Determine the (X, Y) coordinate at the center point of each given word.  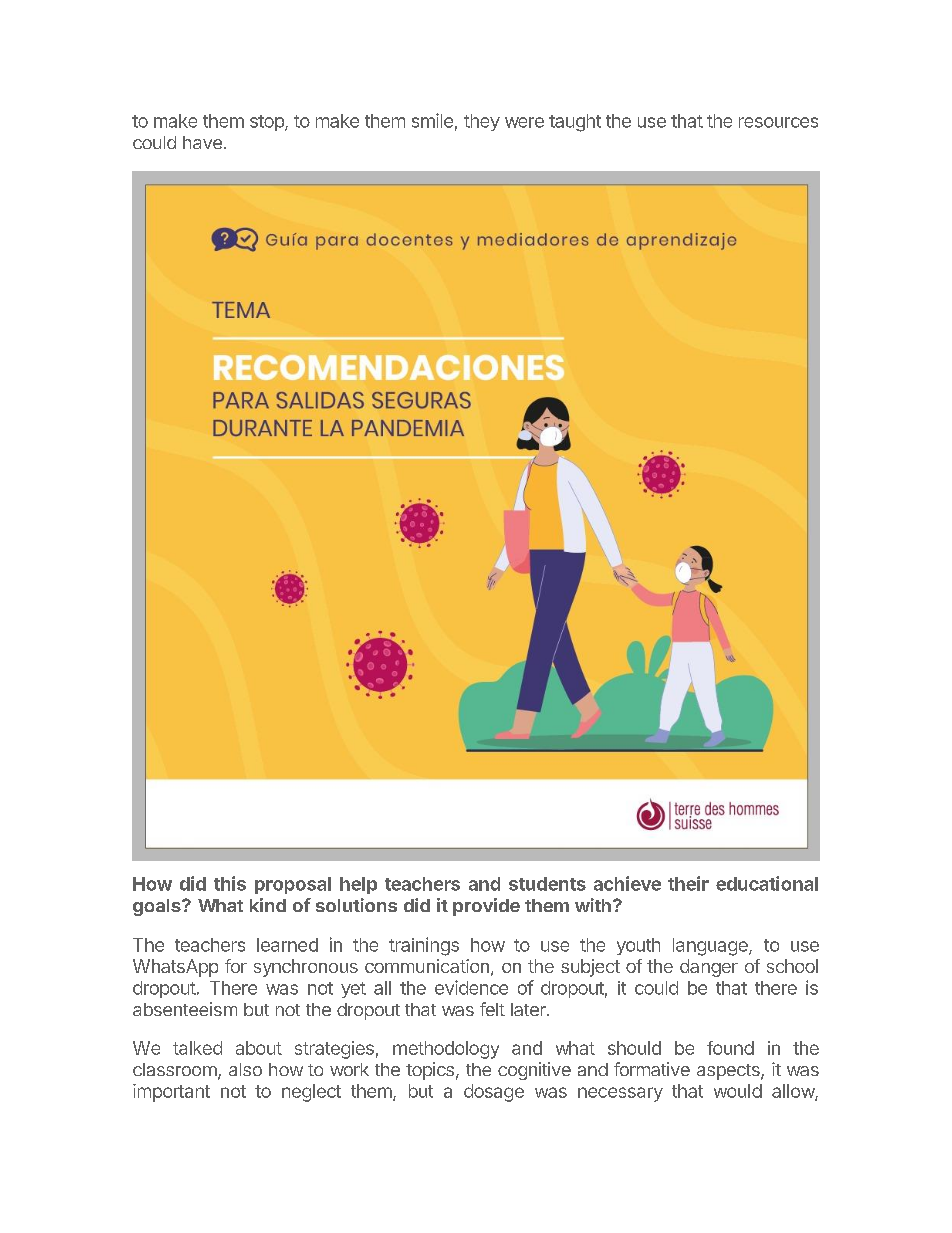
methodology (446, 1050)
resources (778, 122)
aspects (729, 1072)
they (482, 122)
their (688, 883)
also (245, 1069)
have (202, 142)
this (230, 883)
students (547, 884)
